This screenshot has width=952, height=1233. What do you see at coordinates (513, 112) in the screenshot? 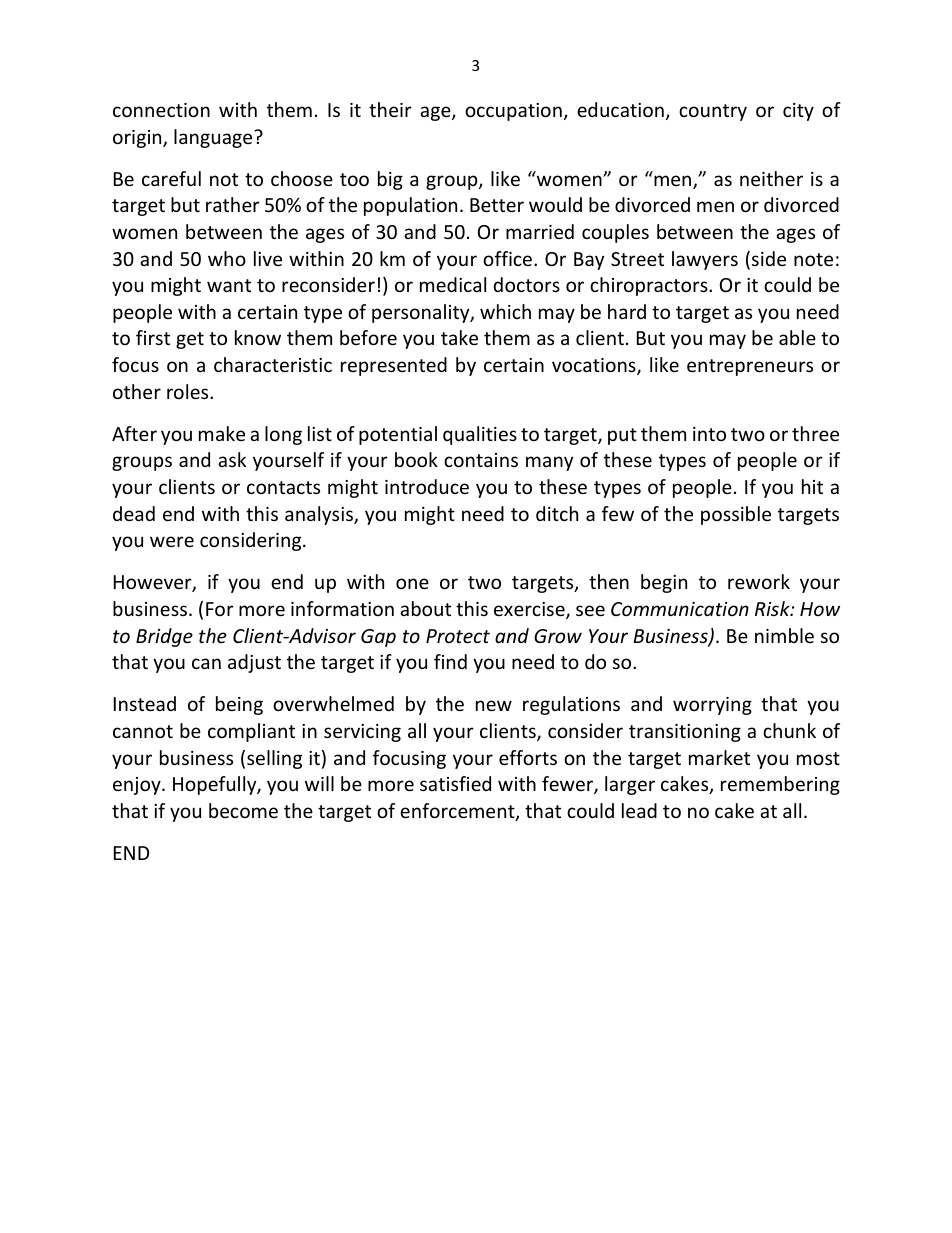
I see `occupation` at bounding box center [513, 112].
